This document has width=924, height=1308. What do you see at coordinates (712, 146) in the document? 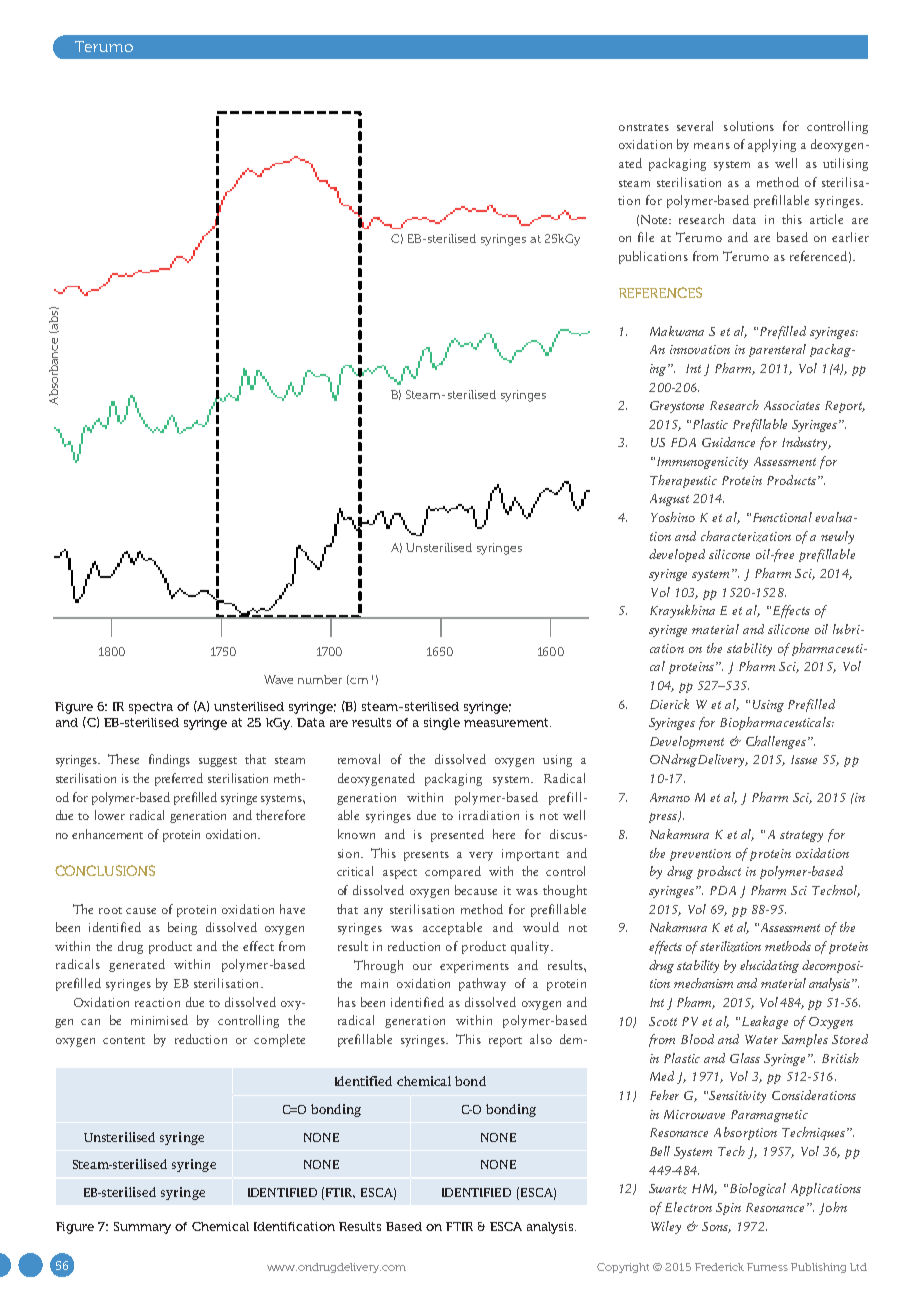
I see `means` at bounding box center [712, 146].
